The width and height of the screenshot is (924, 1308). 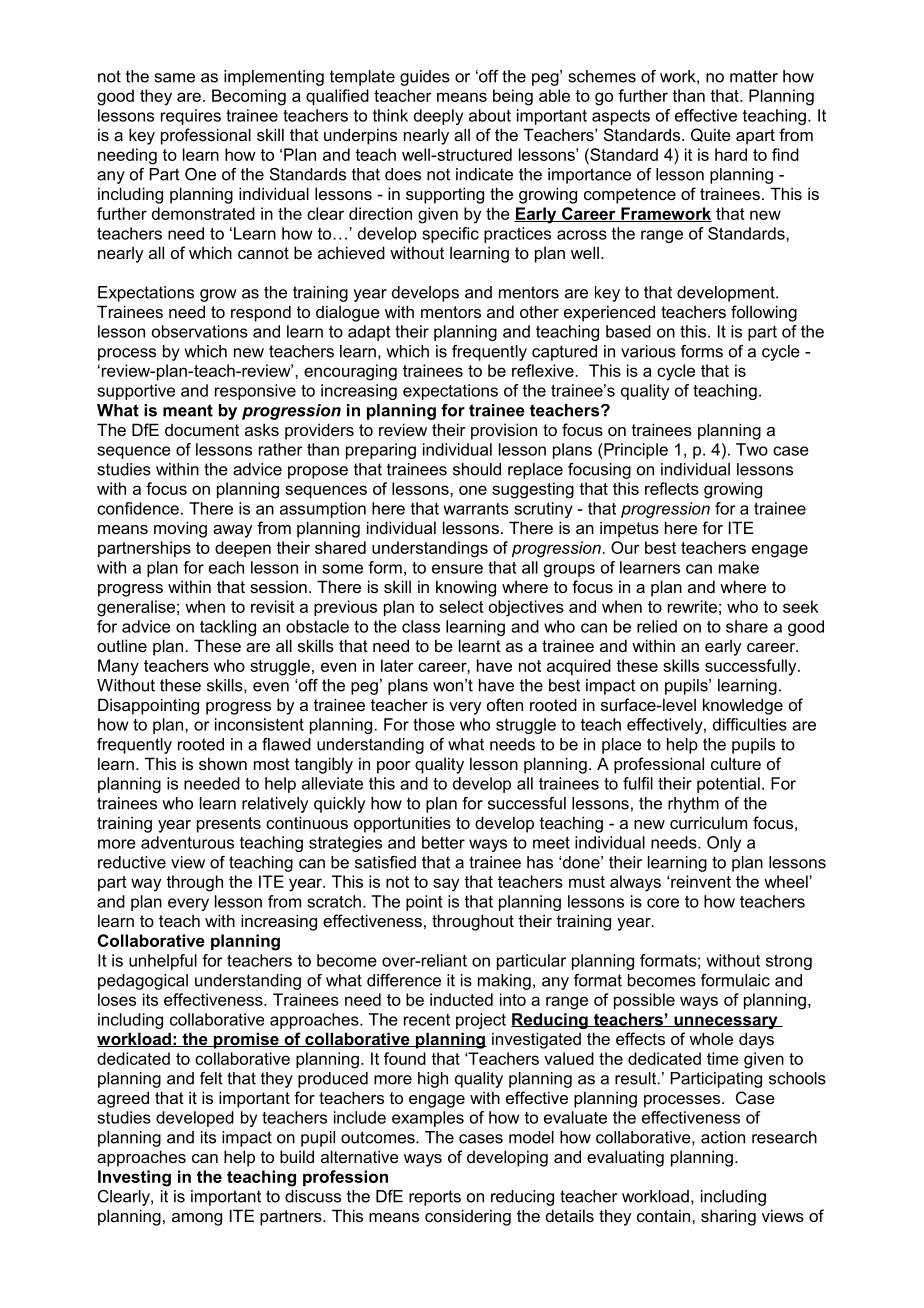 What do you see at coordinates (191, 117) in the screenshot?
I see `requires` at bounding box center [191, 117].
